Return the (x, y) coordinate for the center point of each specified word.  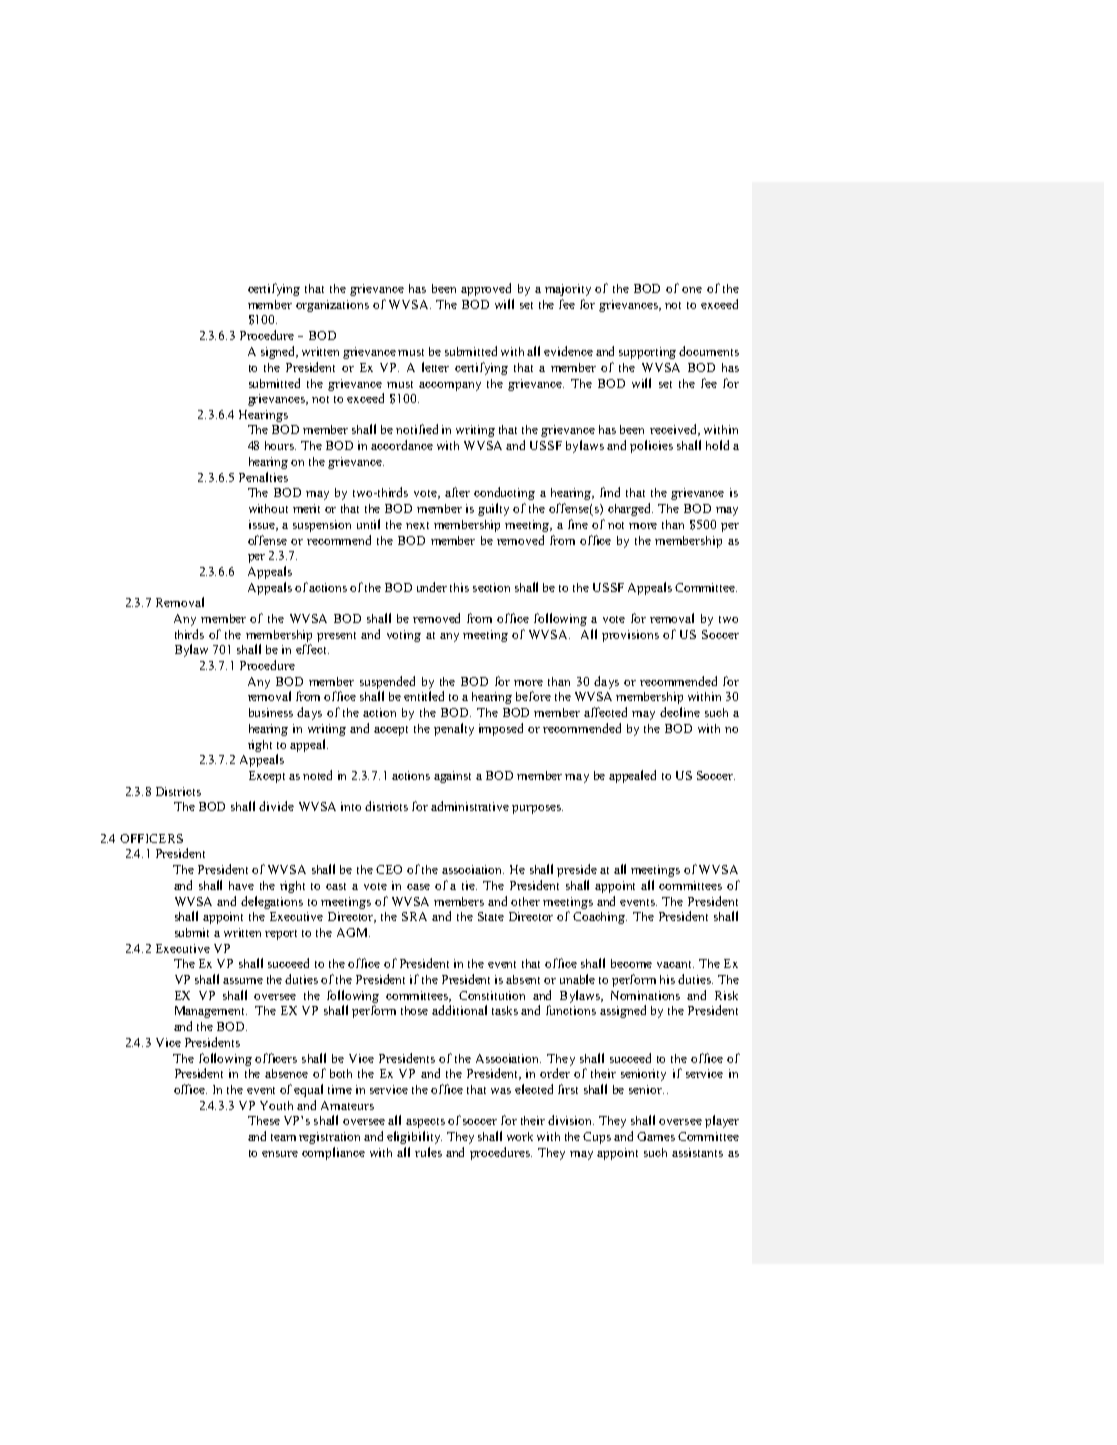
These (264, 1120)
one (692, 290)
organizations (332, 306)
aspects (425, 1123)
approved (486, 289)
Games (656, 1136)
